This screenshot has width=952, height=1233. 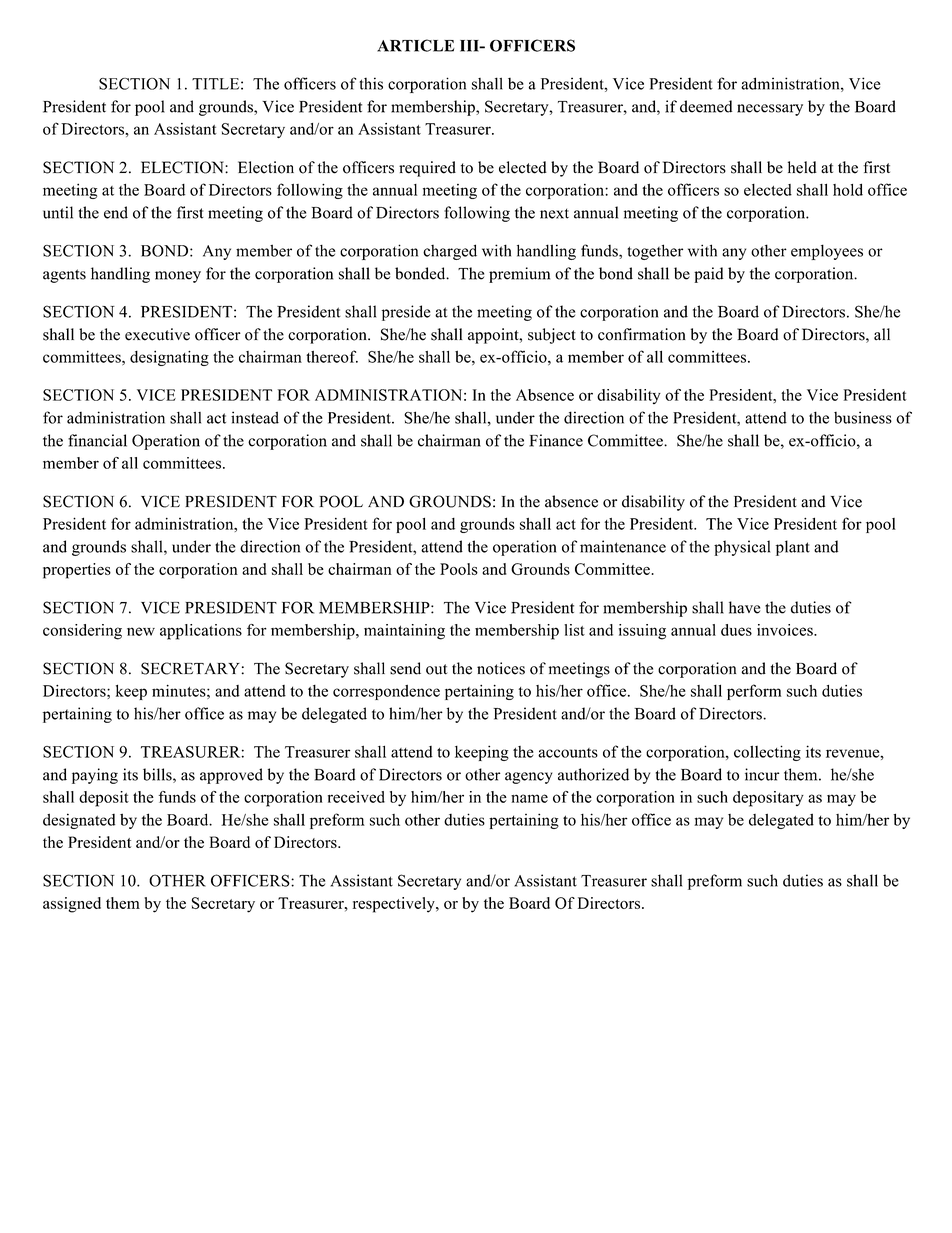 I want to click on financial, so click(x=97, y=440).
